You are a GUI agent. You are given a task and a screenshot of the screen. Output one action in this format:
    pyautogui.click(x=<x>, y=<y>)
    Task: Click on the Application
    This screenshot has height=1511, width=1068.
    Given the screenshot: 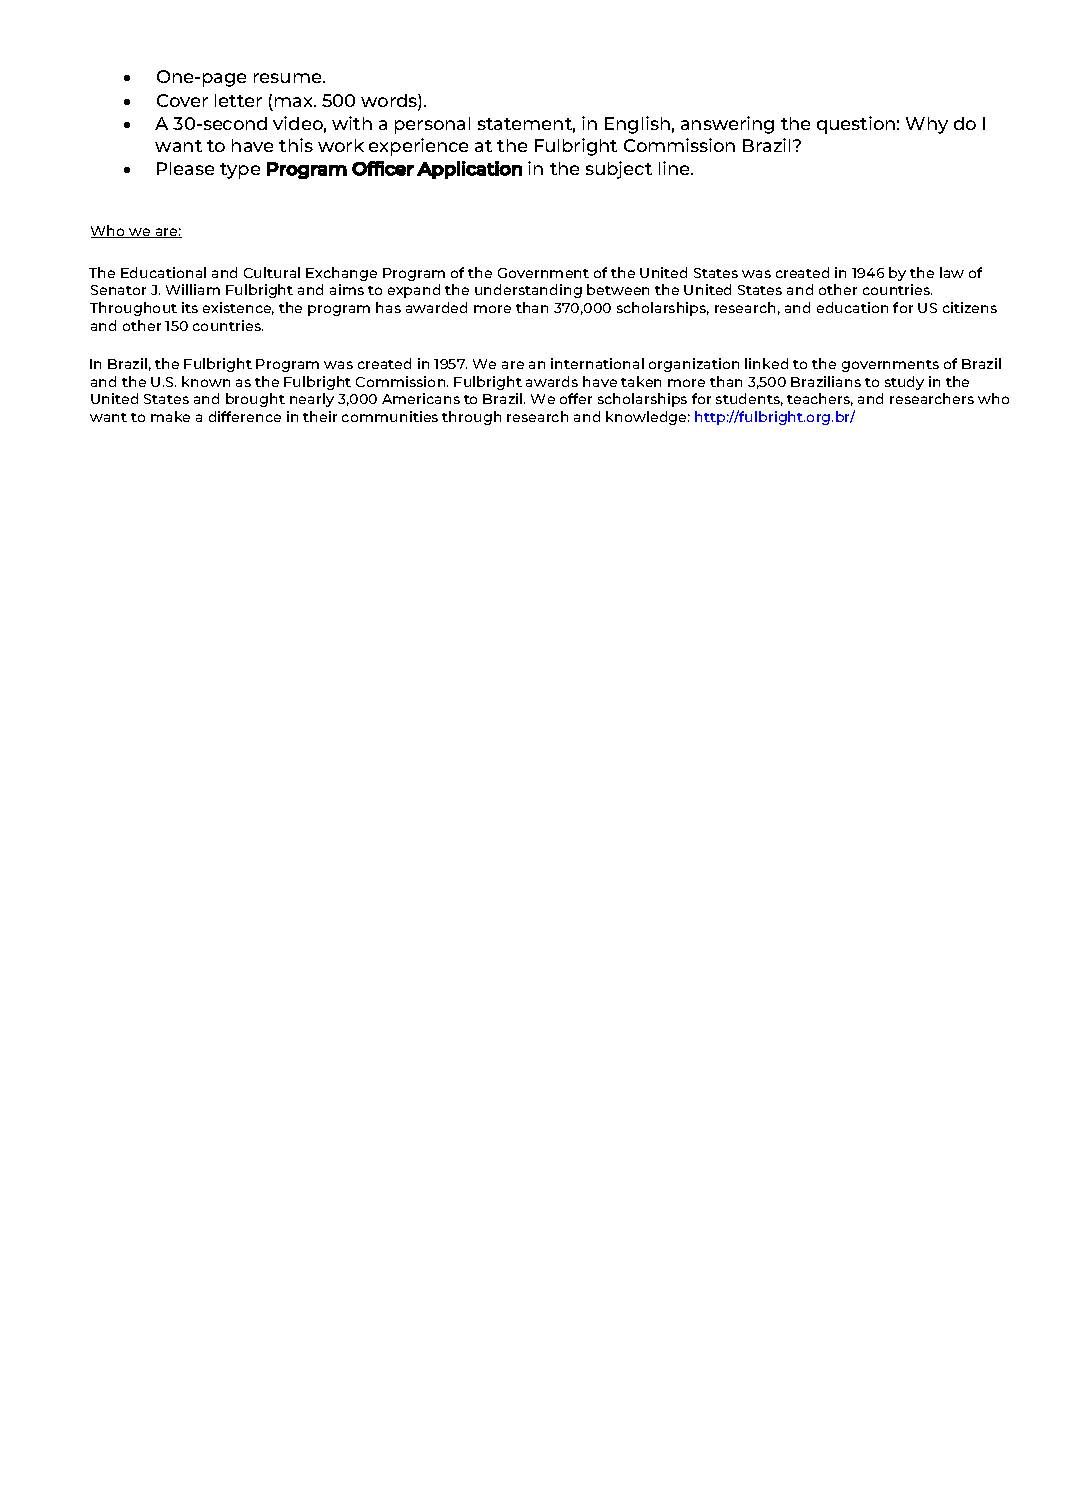 What is the action you would take?
    pyautogui.click(x=469, y=170)
